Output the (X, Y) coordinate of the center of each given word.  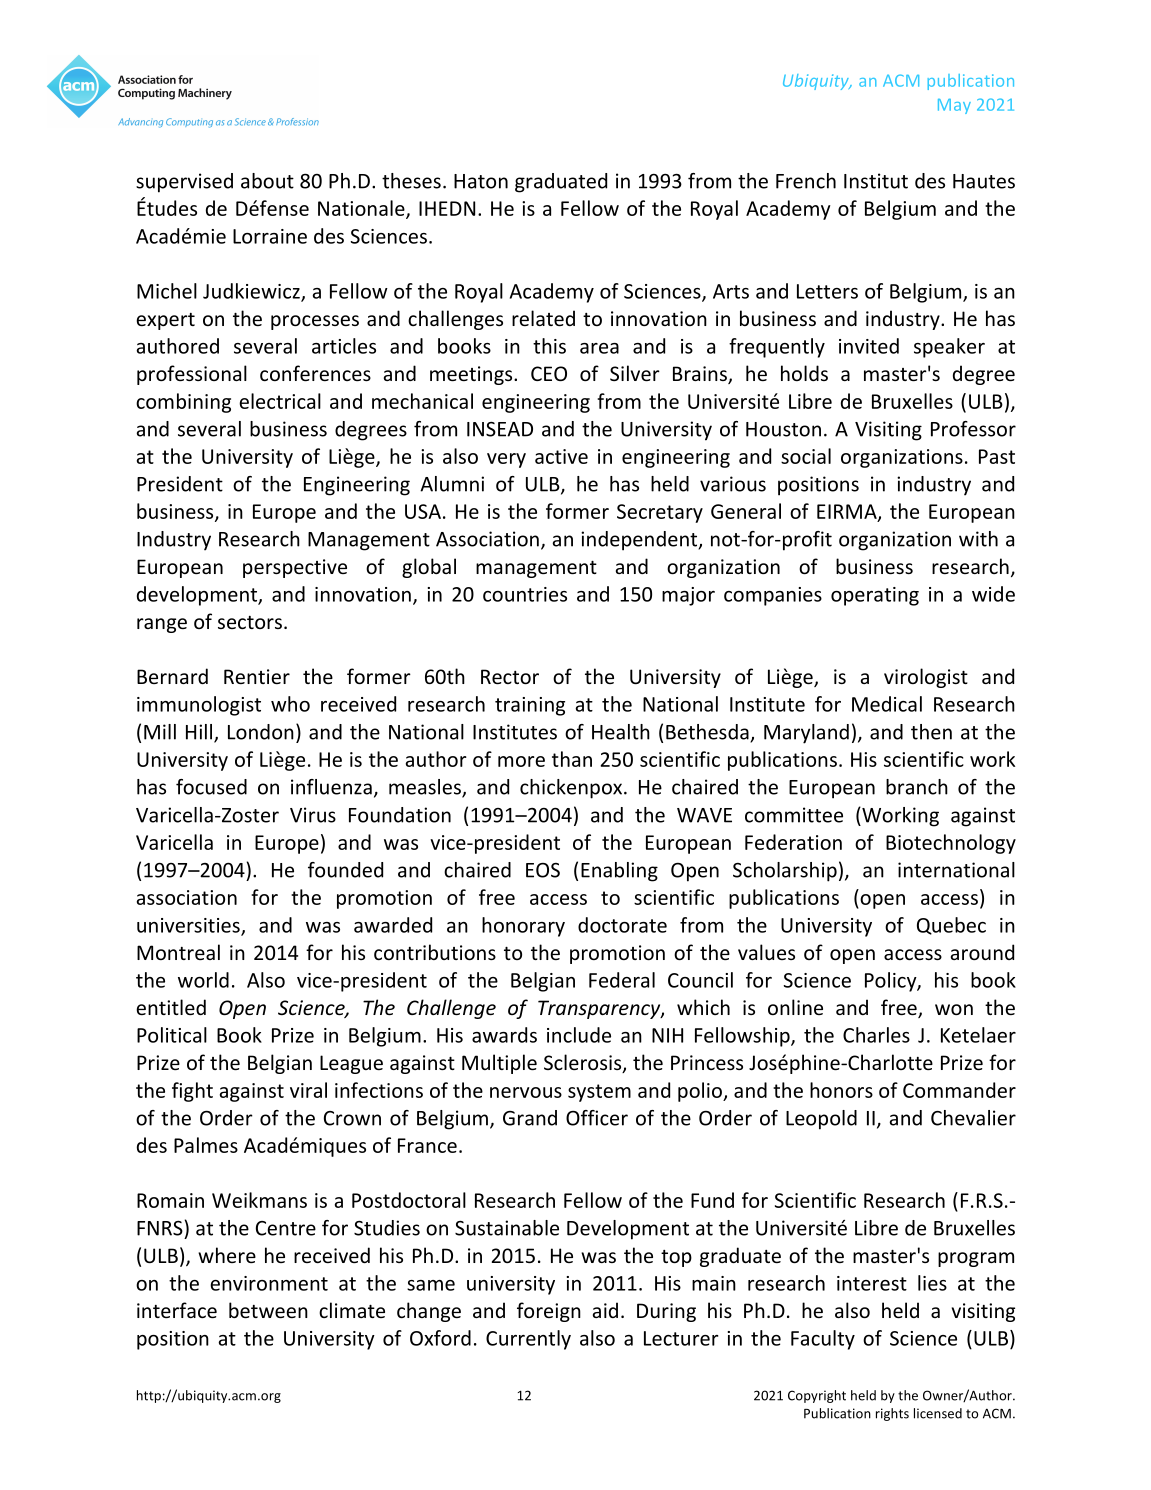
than (572, 759)
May (954, 106)
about (267, 181)
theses (411, 181)
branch (917, 787)
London (261, 732)
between (268, 1310)
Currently (528, 1340)
